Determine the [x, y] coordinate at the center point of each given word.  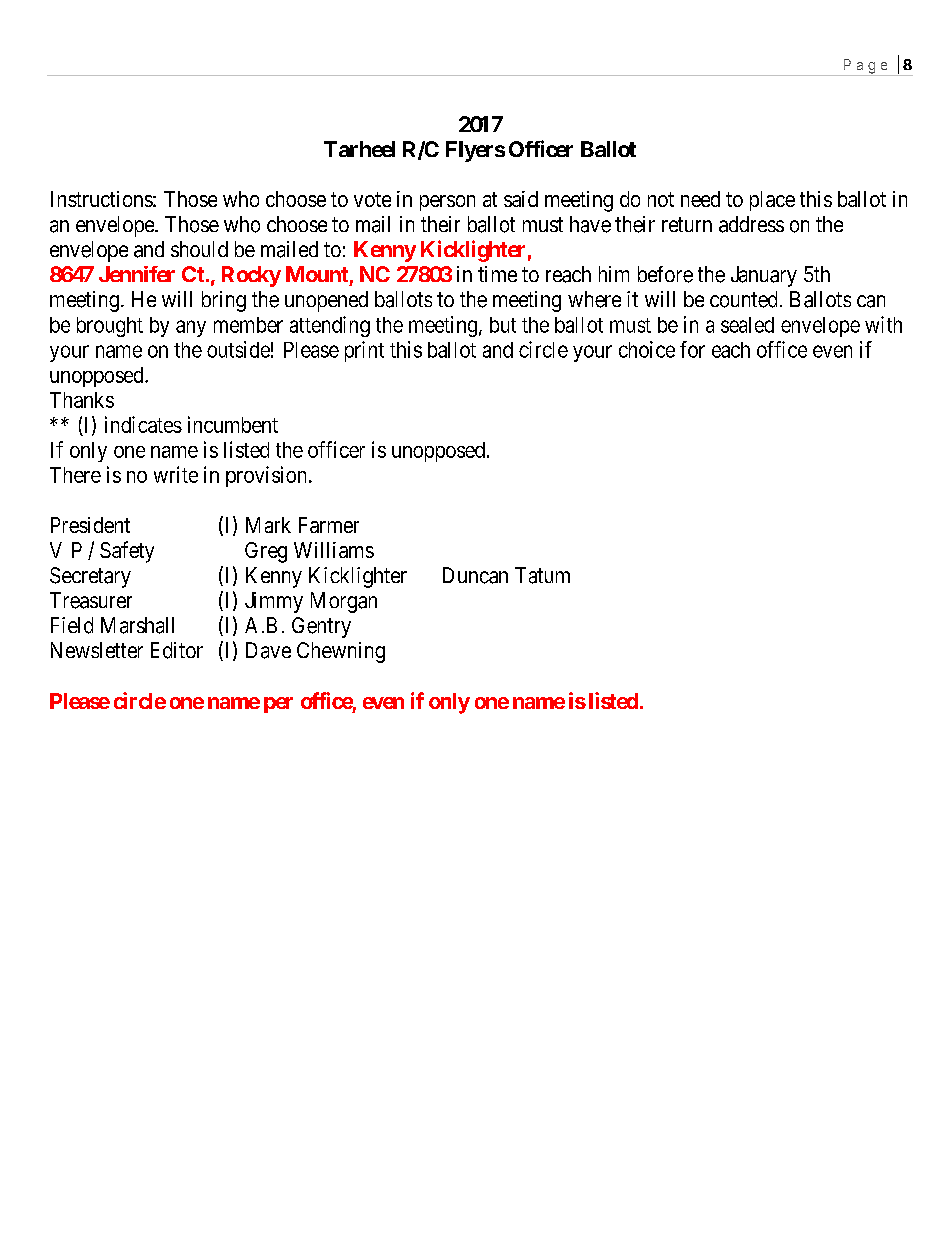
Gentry [321, 627]
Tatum [542, 575]
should [199, 249]
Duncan [475, 575]
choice [647, 349]
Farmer [329, 525]
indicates [143, 424]
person [447, 203]
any [191, 328]
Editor [177, 650]
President [90, 525]
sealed [747, 325]
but [503, 325]
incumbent [233, 424]
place [772, 201]
